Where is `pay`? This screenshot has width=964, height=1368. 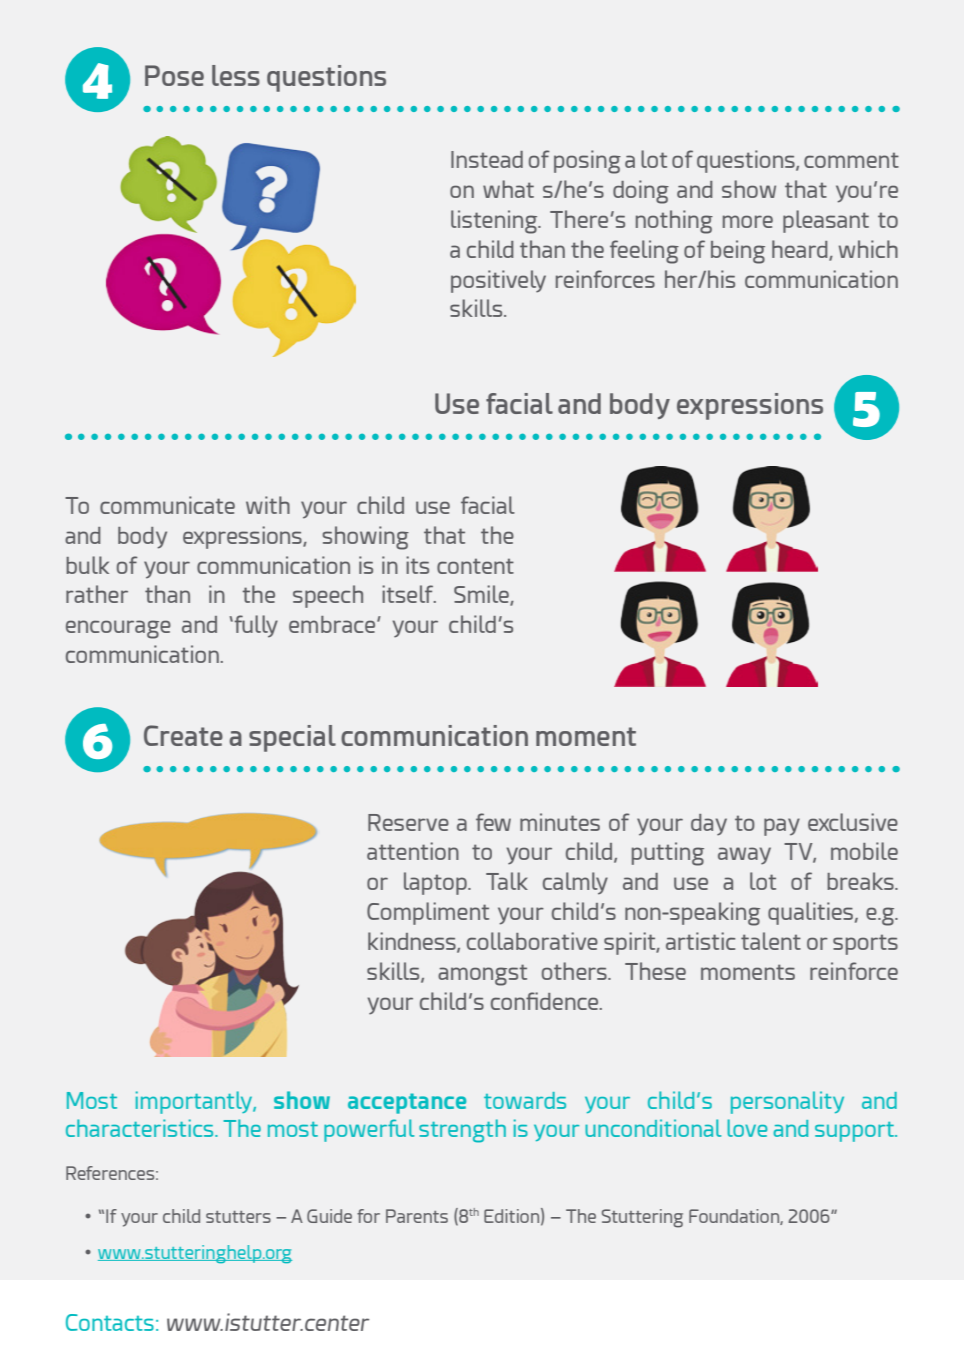 pay is located at coordinates (782, 827).
